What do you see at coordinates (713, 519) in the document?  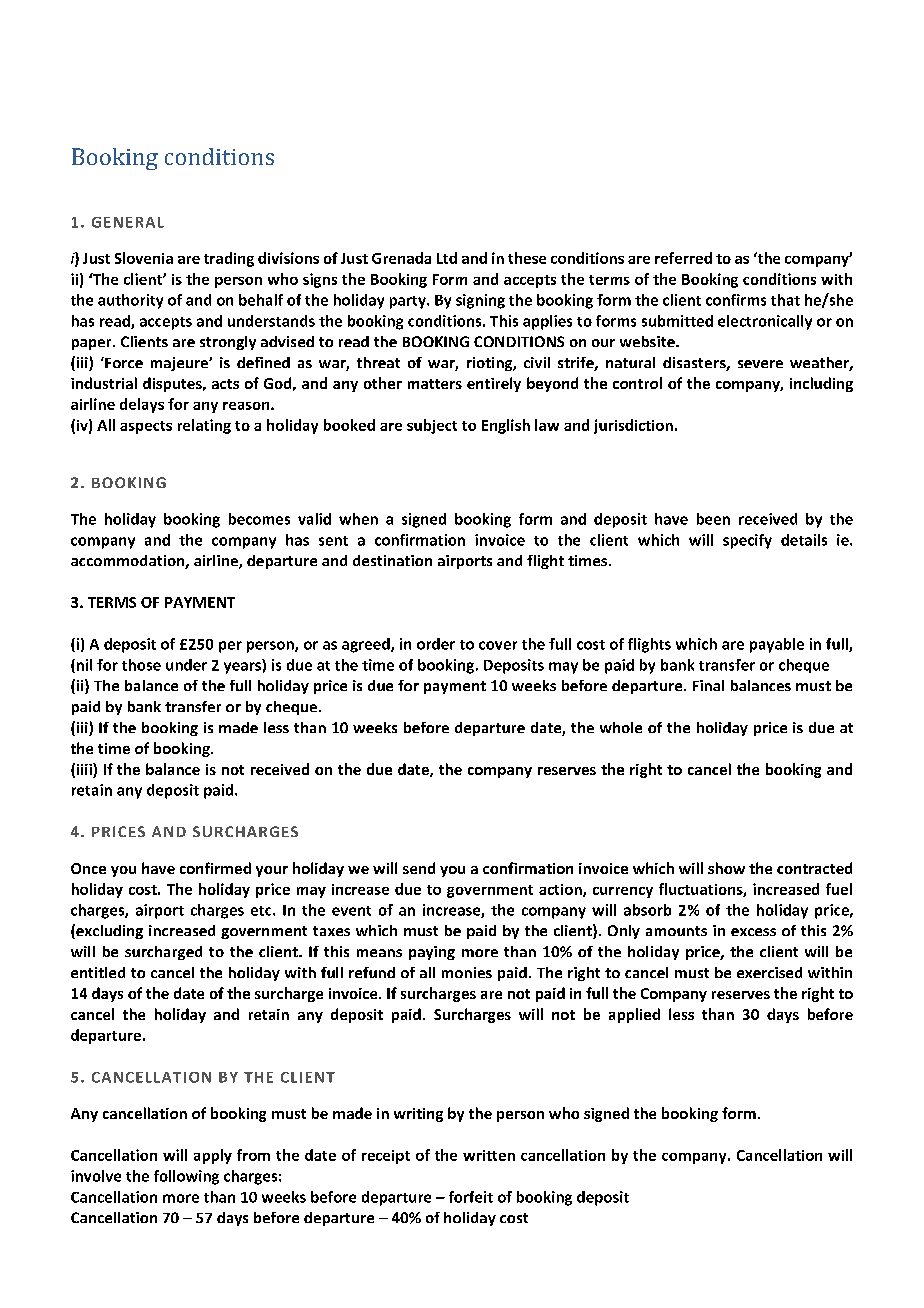 I see `been` at bounding box center [713, 519].
